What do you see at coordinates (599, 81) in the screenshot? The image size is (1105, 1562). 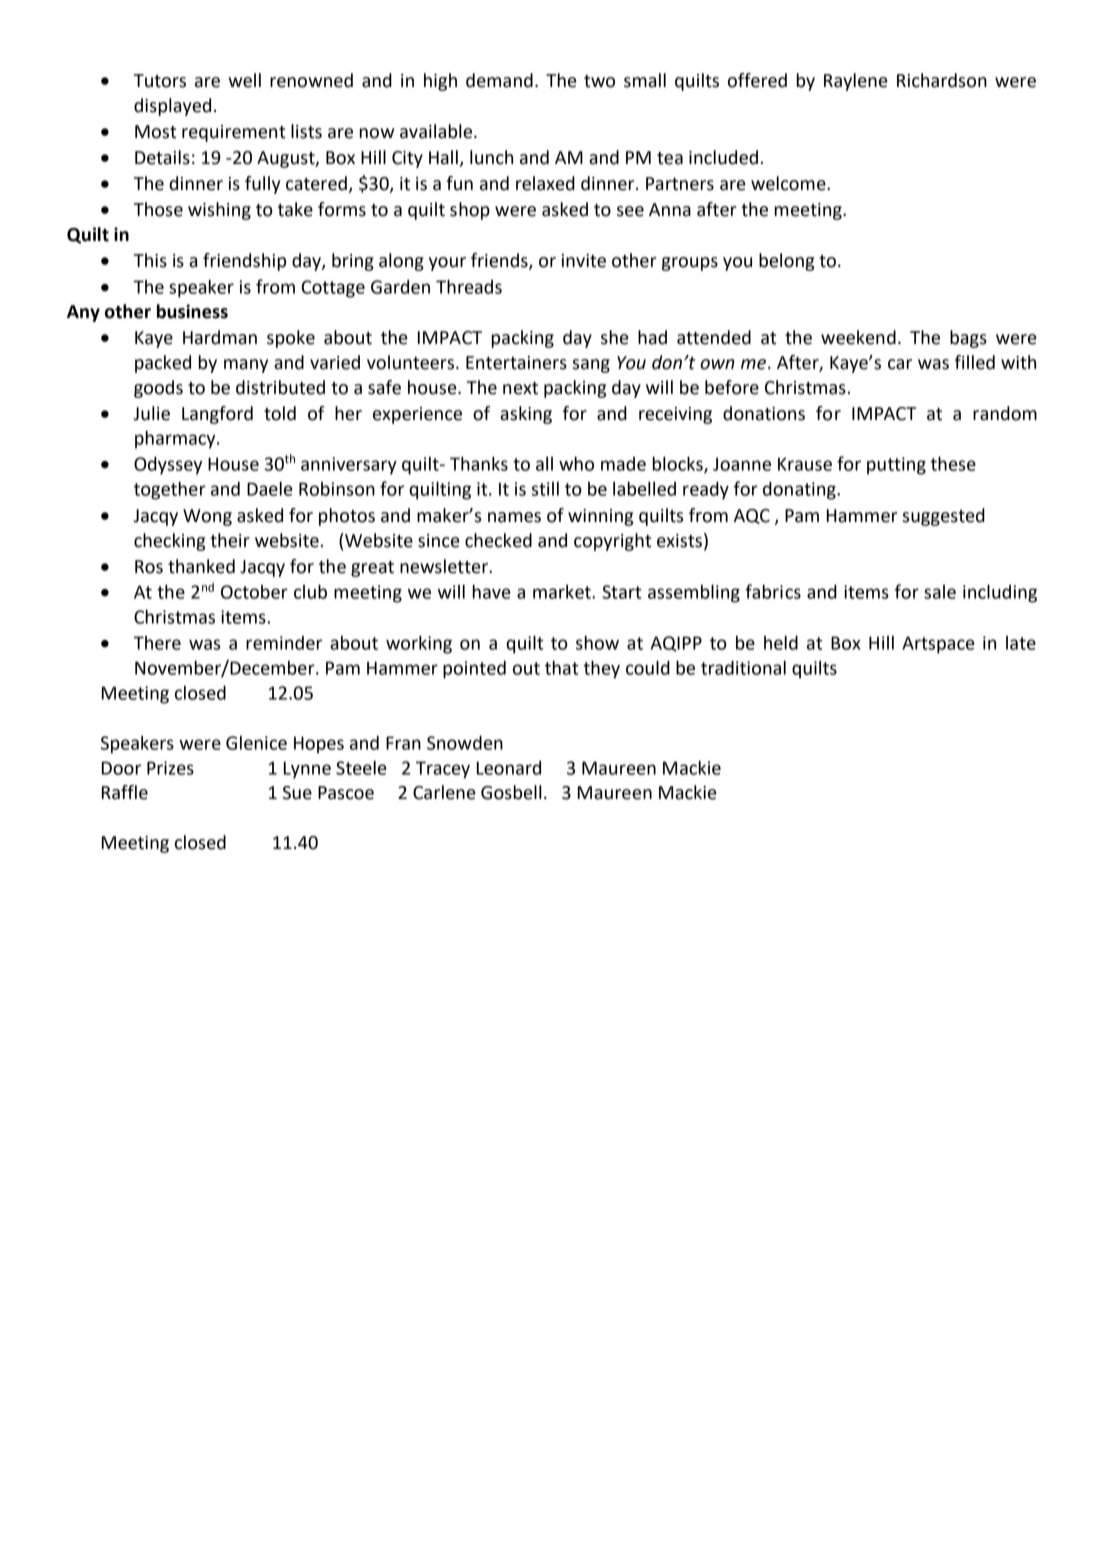 I see `two` at bounding box center [599, 81].
